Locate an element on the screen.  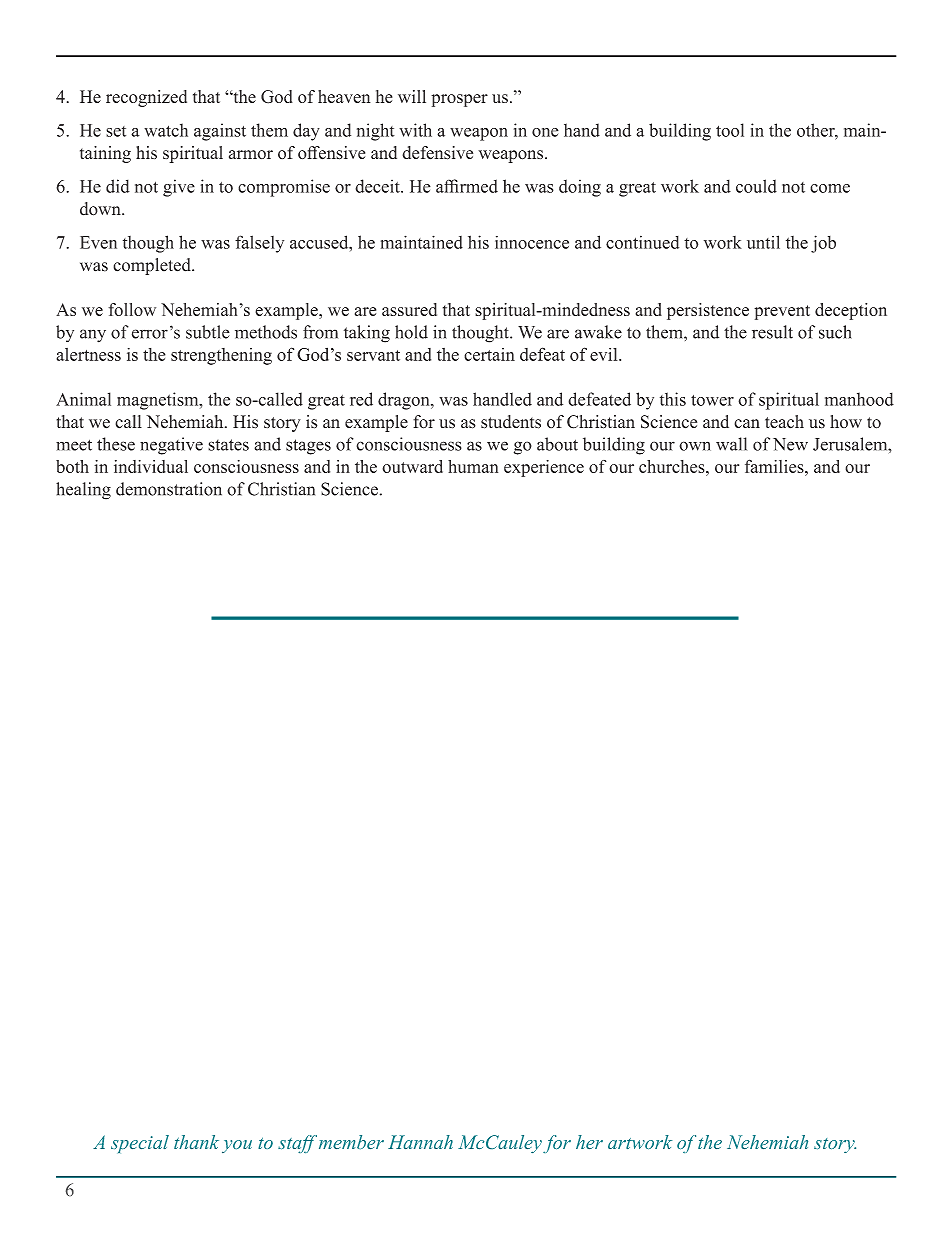
human is located at coordinates (473, 466).
